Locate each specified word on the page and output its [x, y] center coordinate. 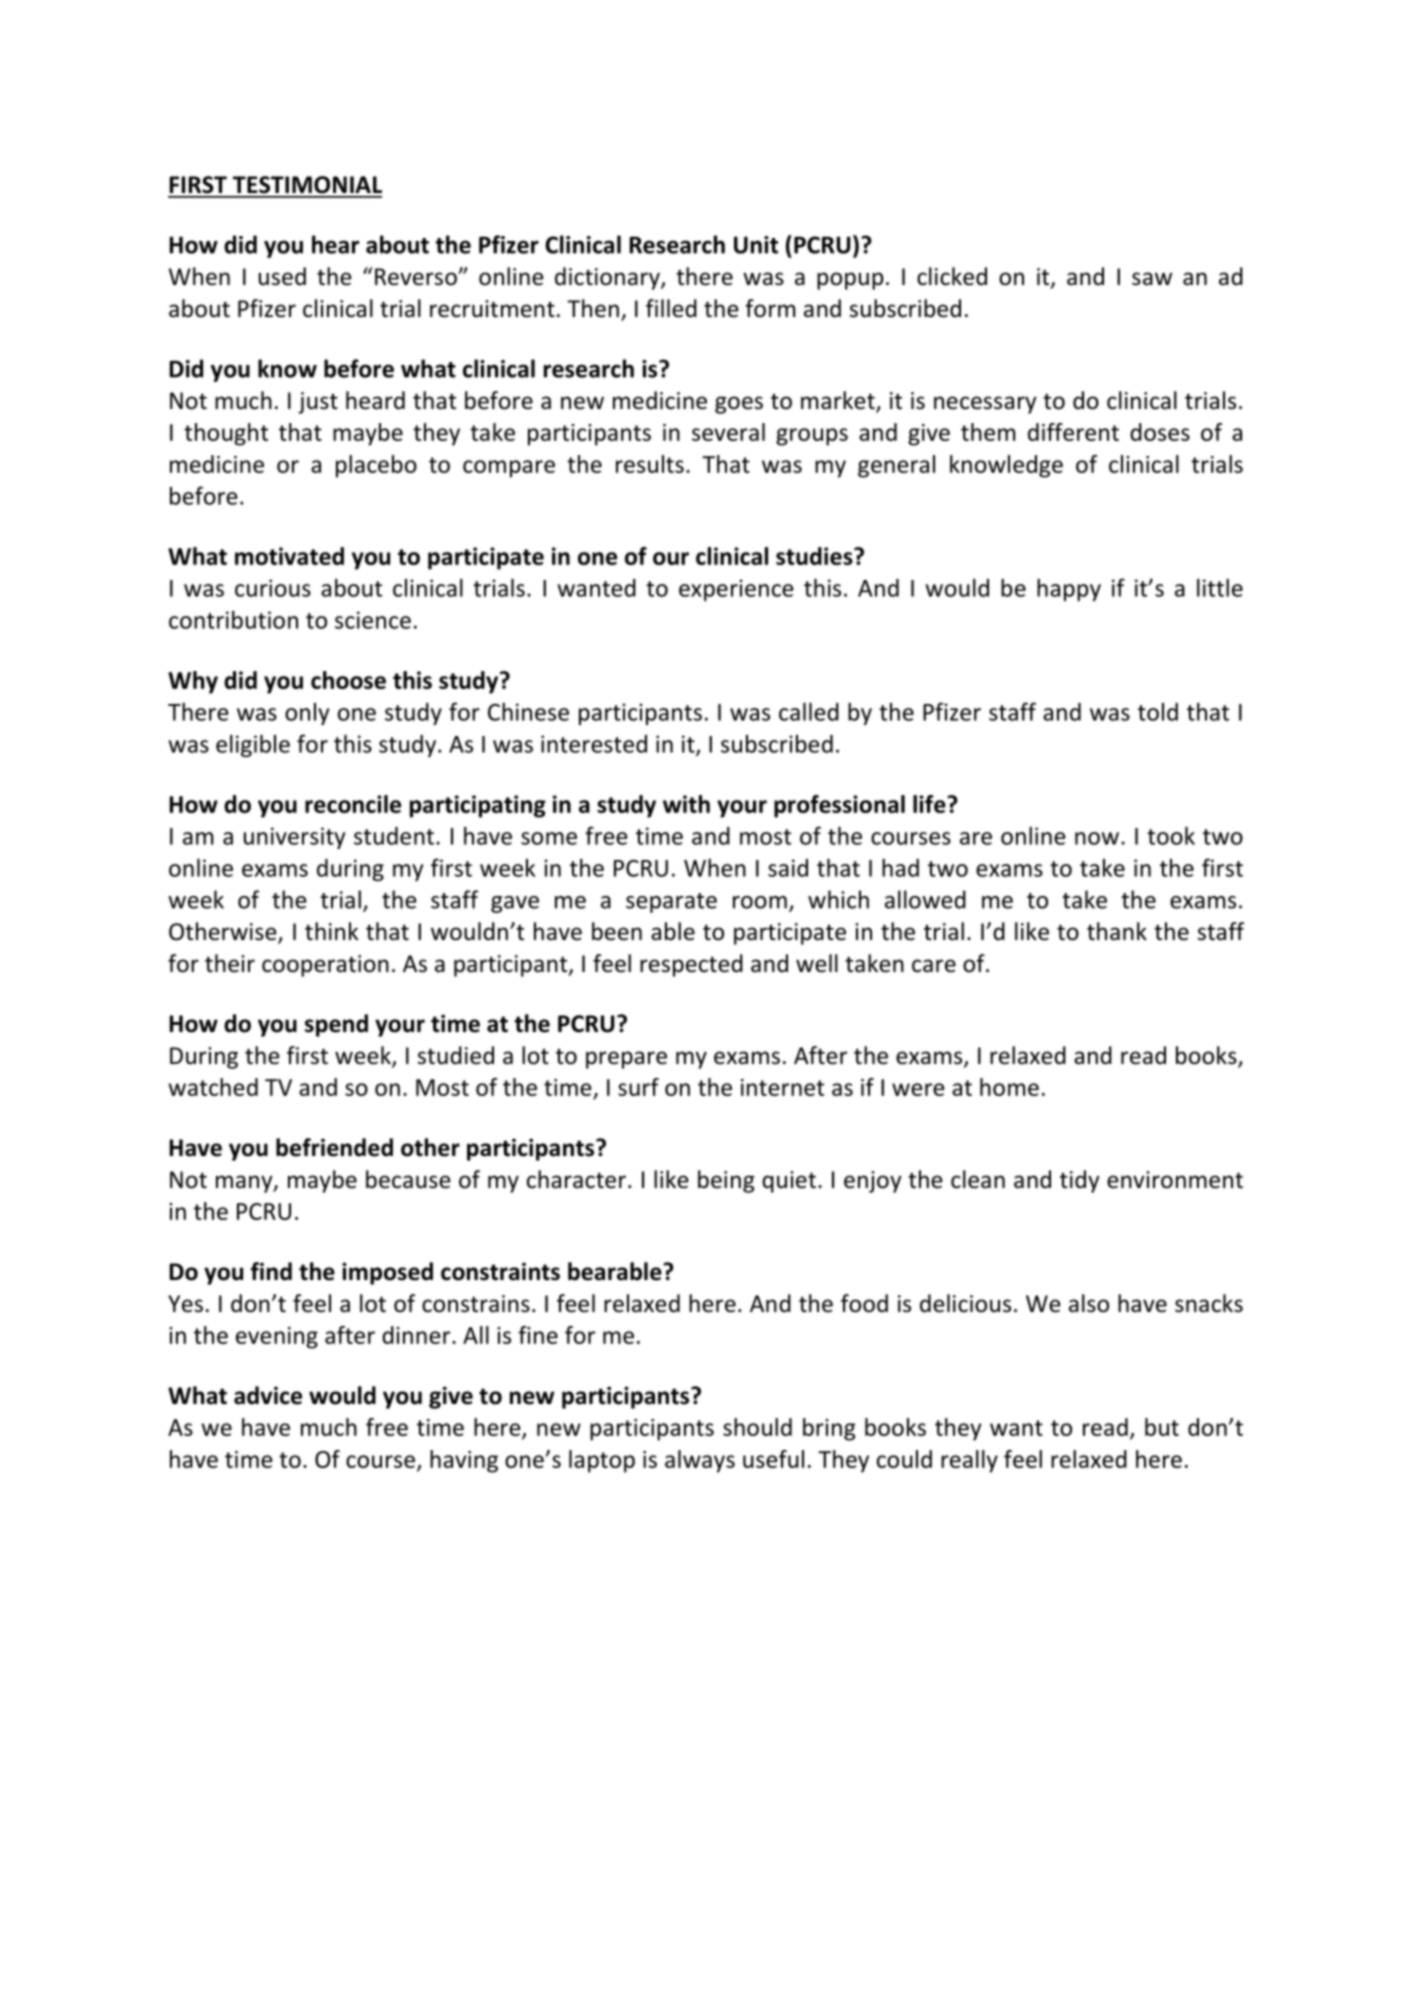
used [282, 276]
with [686, 804]
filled [671, 308]
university [294, 838]
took [1171, 835]
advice [268, 1395]
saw [1152, 279]
